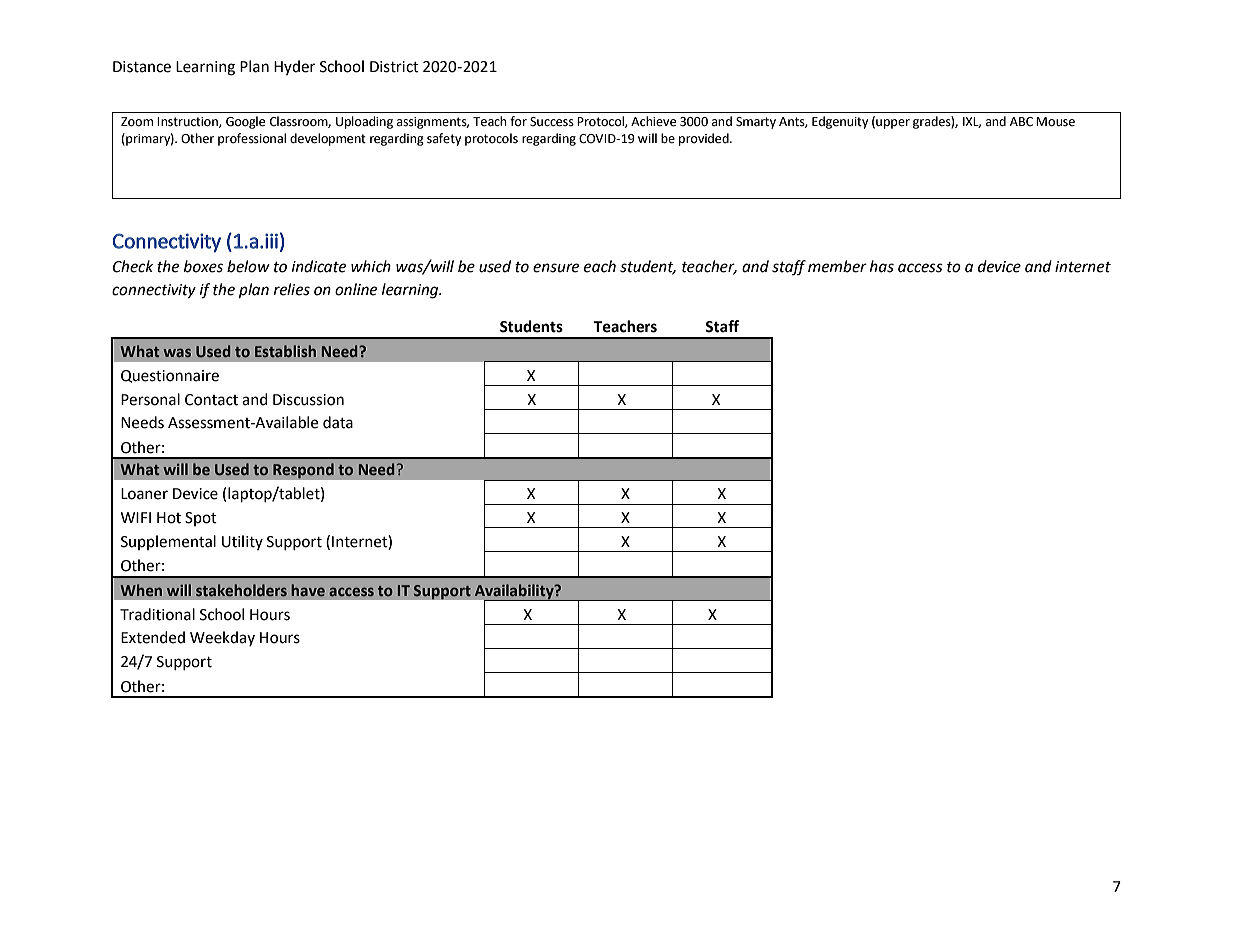  I want to click on member, so click(837, 266).
